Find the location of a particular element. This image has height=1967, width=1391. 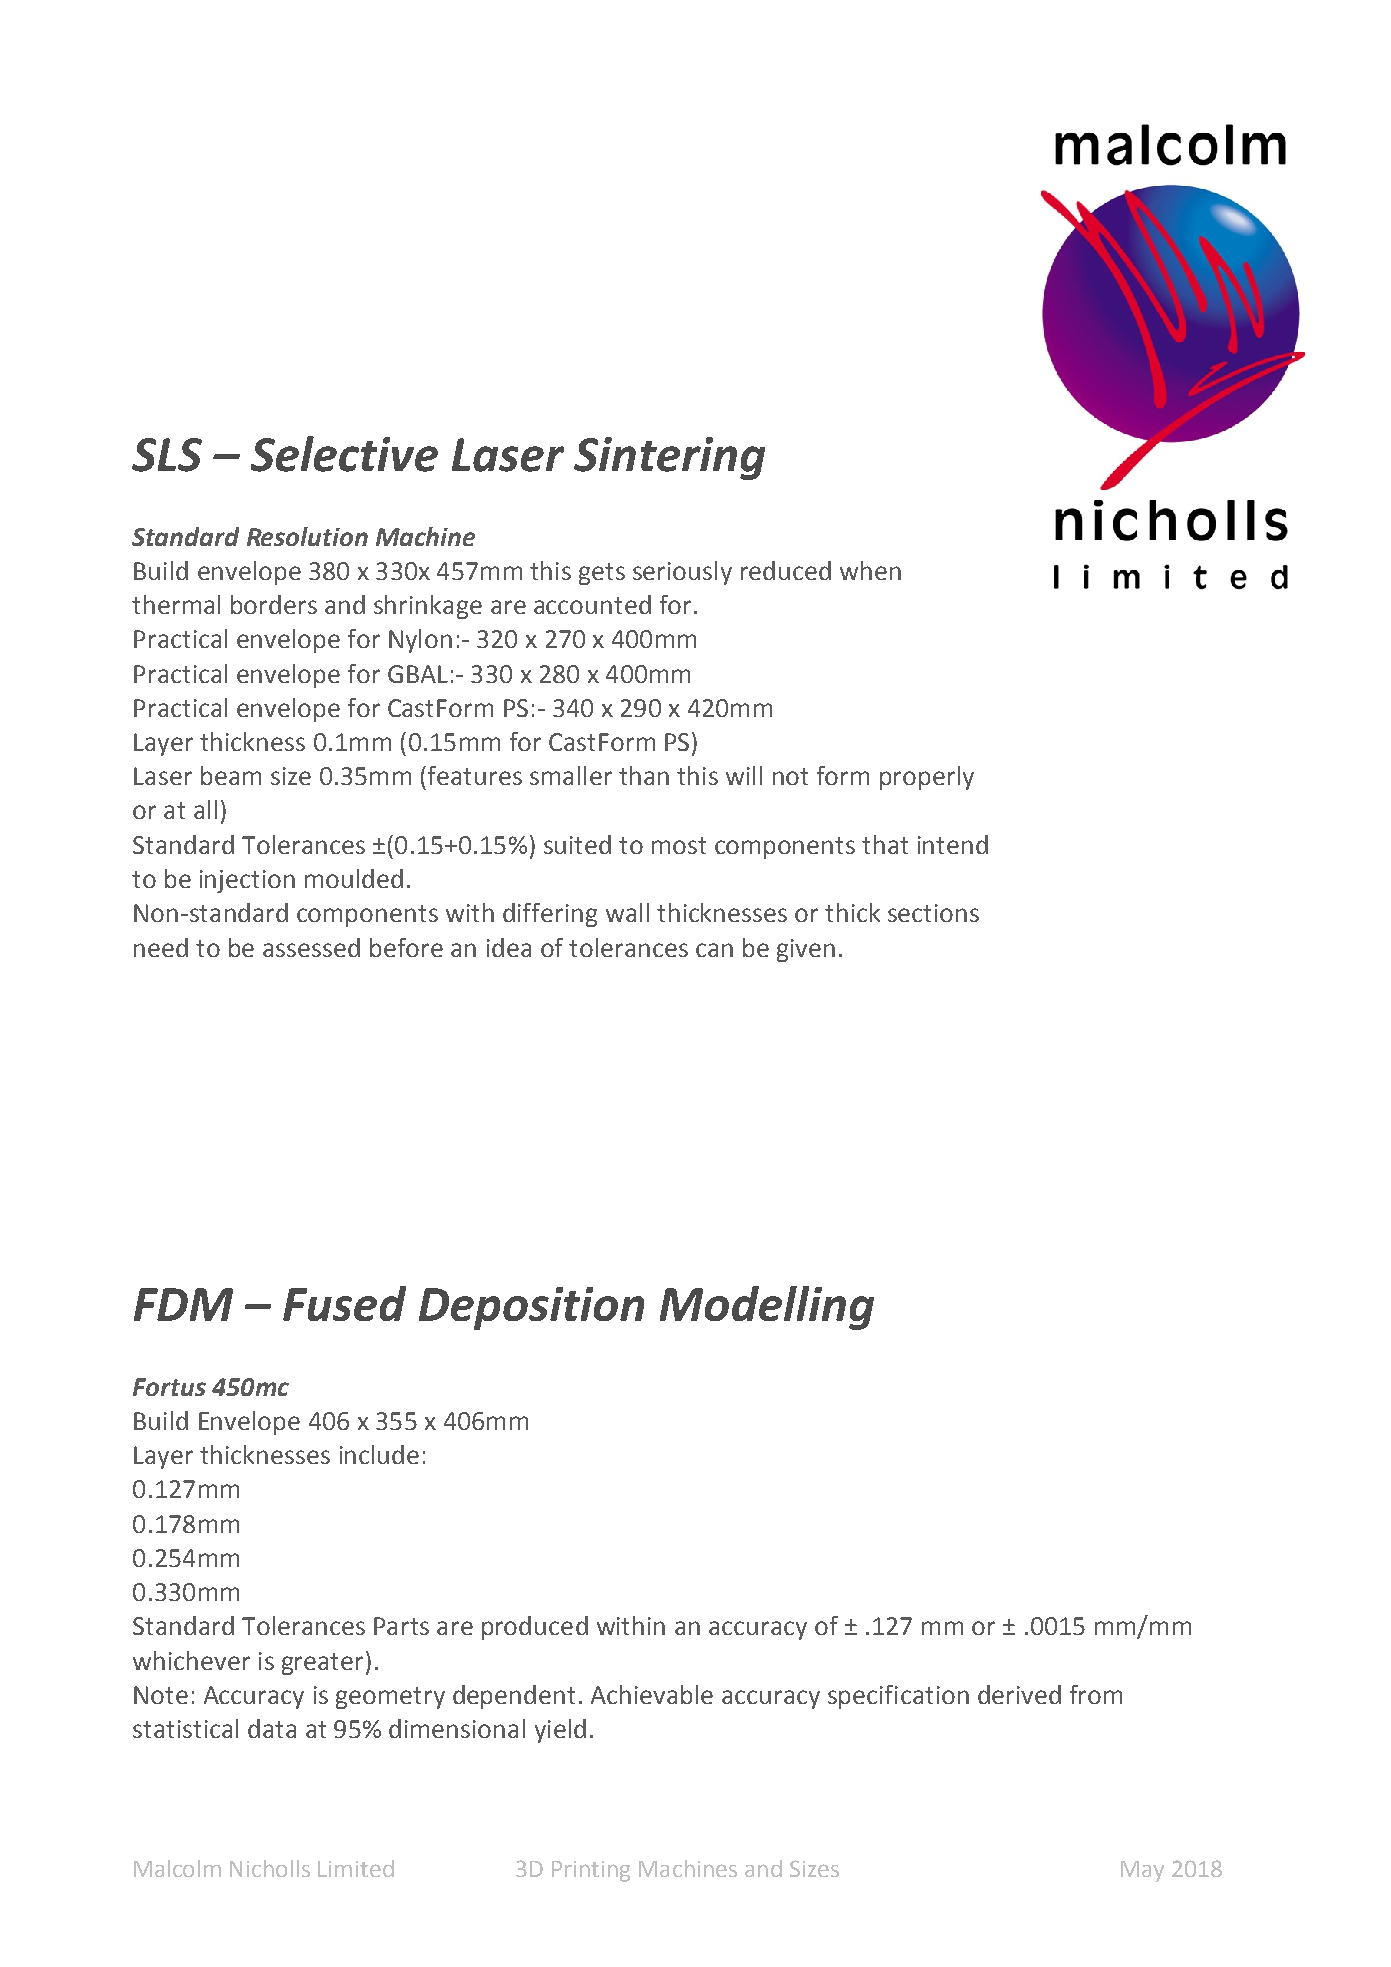

Resolution is located at coordinates (307, 536).
